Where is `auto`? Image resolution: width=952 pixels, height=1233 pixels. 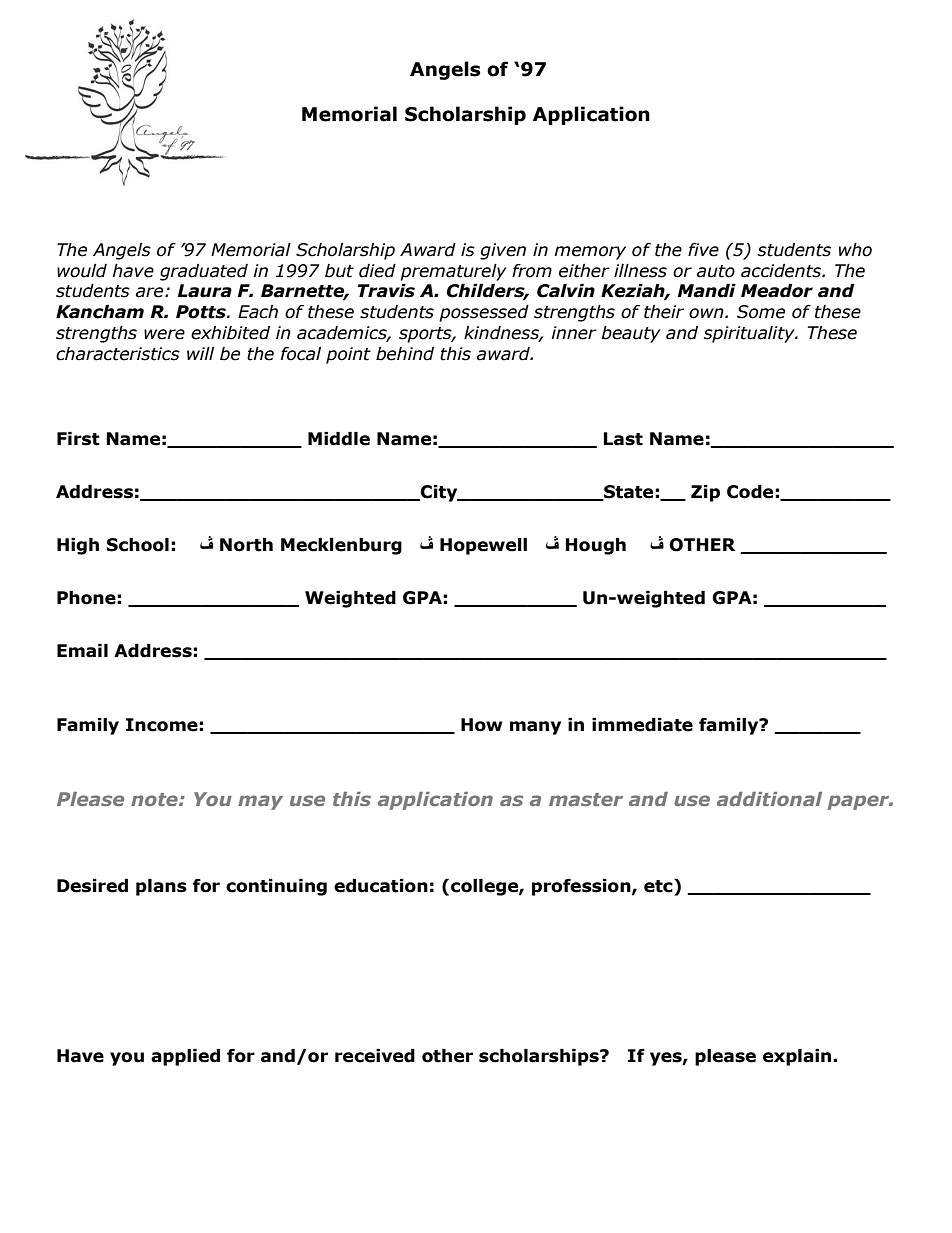
auto is located at coordinates (716, 271).
